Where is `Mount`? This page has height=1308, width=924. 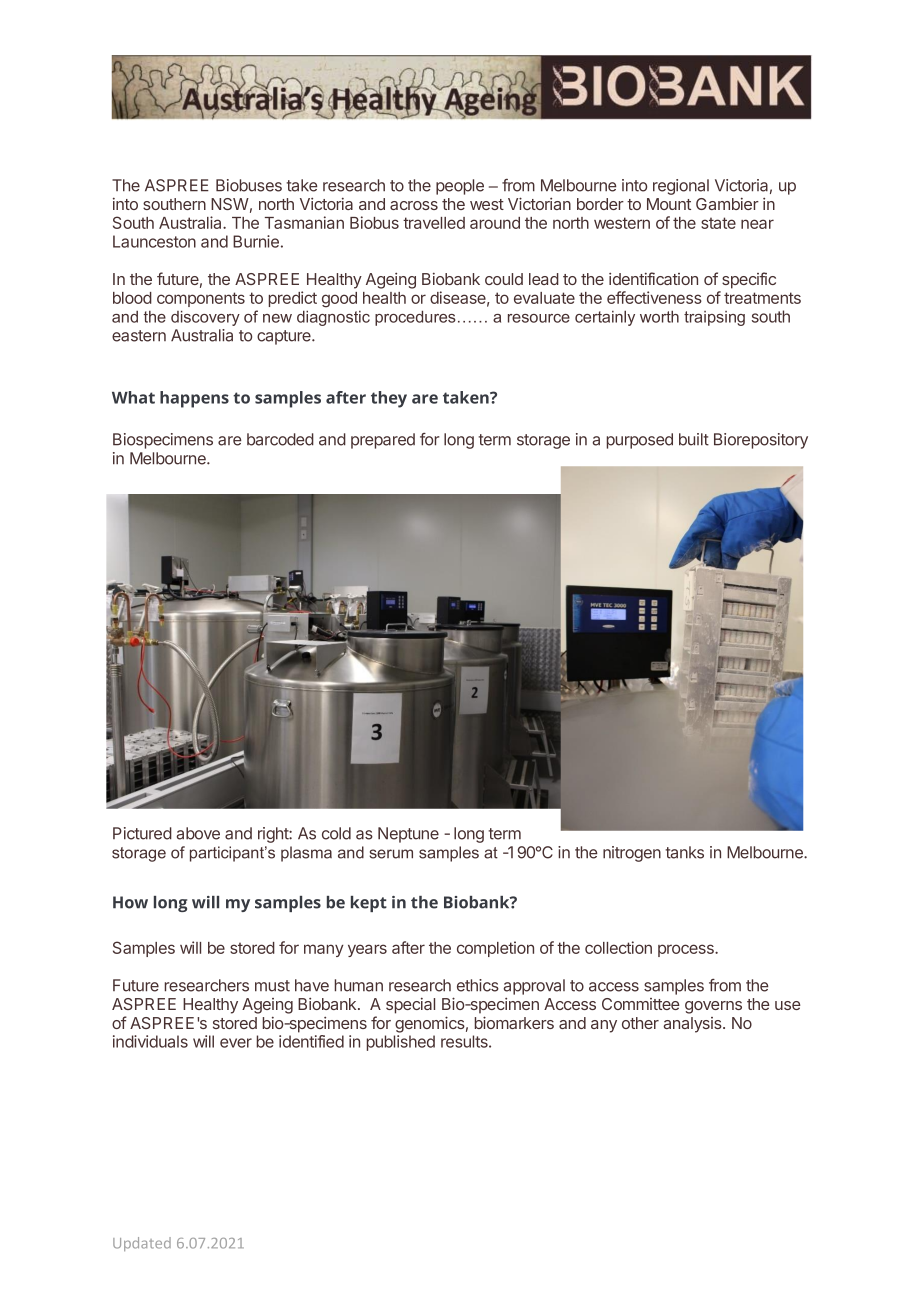
Mount is located at coordinates (669, 204).
